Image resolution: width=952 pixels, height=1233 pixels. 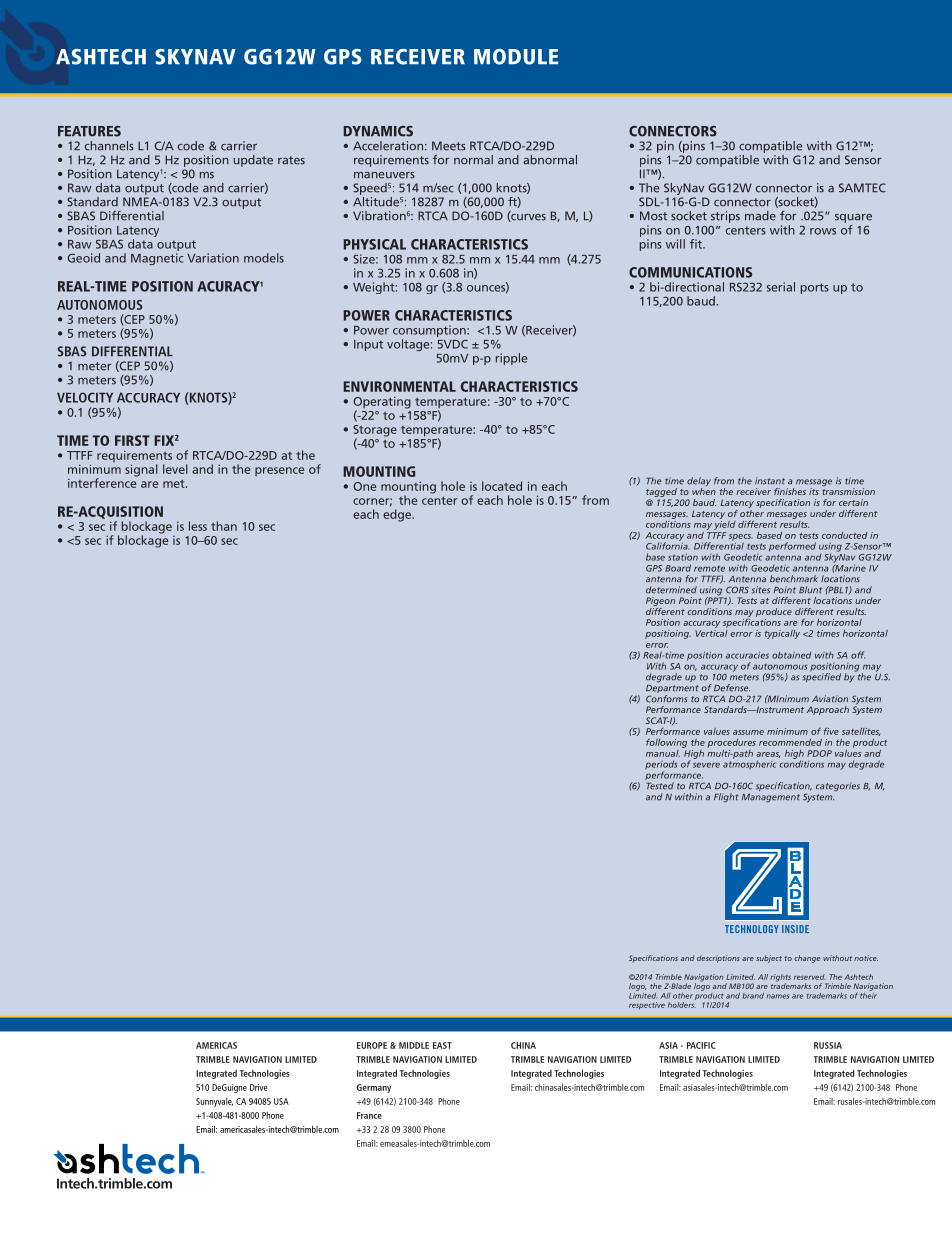 I want to click on made, so click(x=760, y=216).
